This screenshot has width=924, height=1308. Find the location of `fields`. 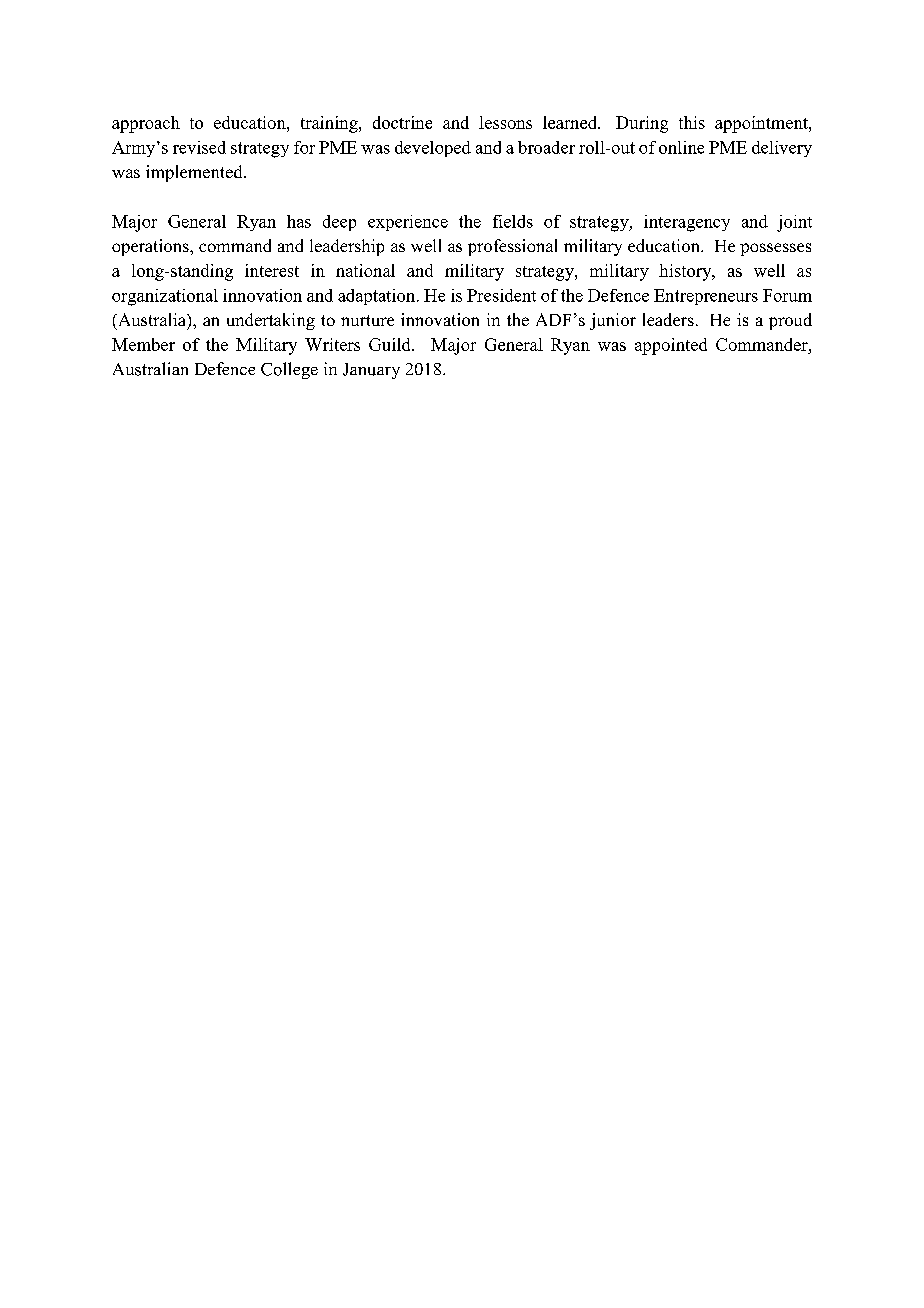

fields is located at coordinates (513, 221).
